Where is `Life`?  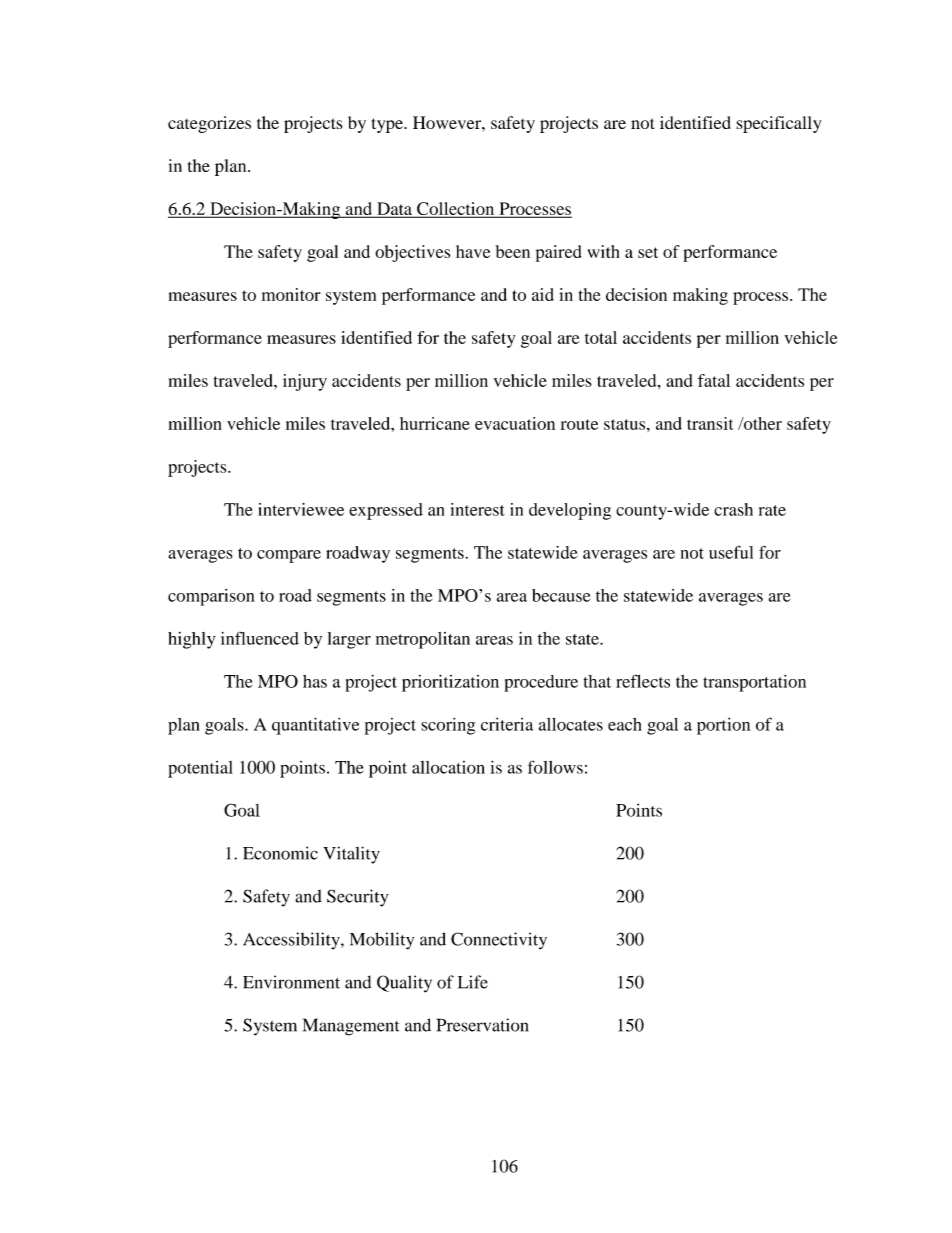
Life is located at coordinates (473, 982).
